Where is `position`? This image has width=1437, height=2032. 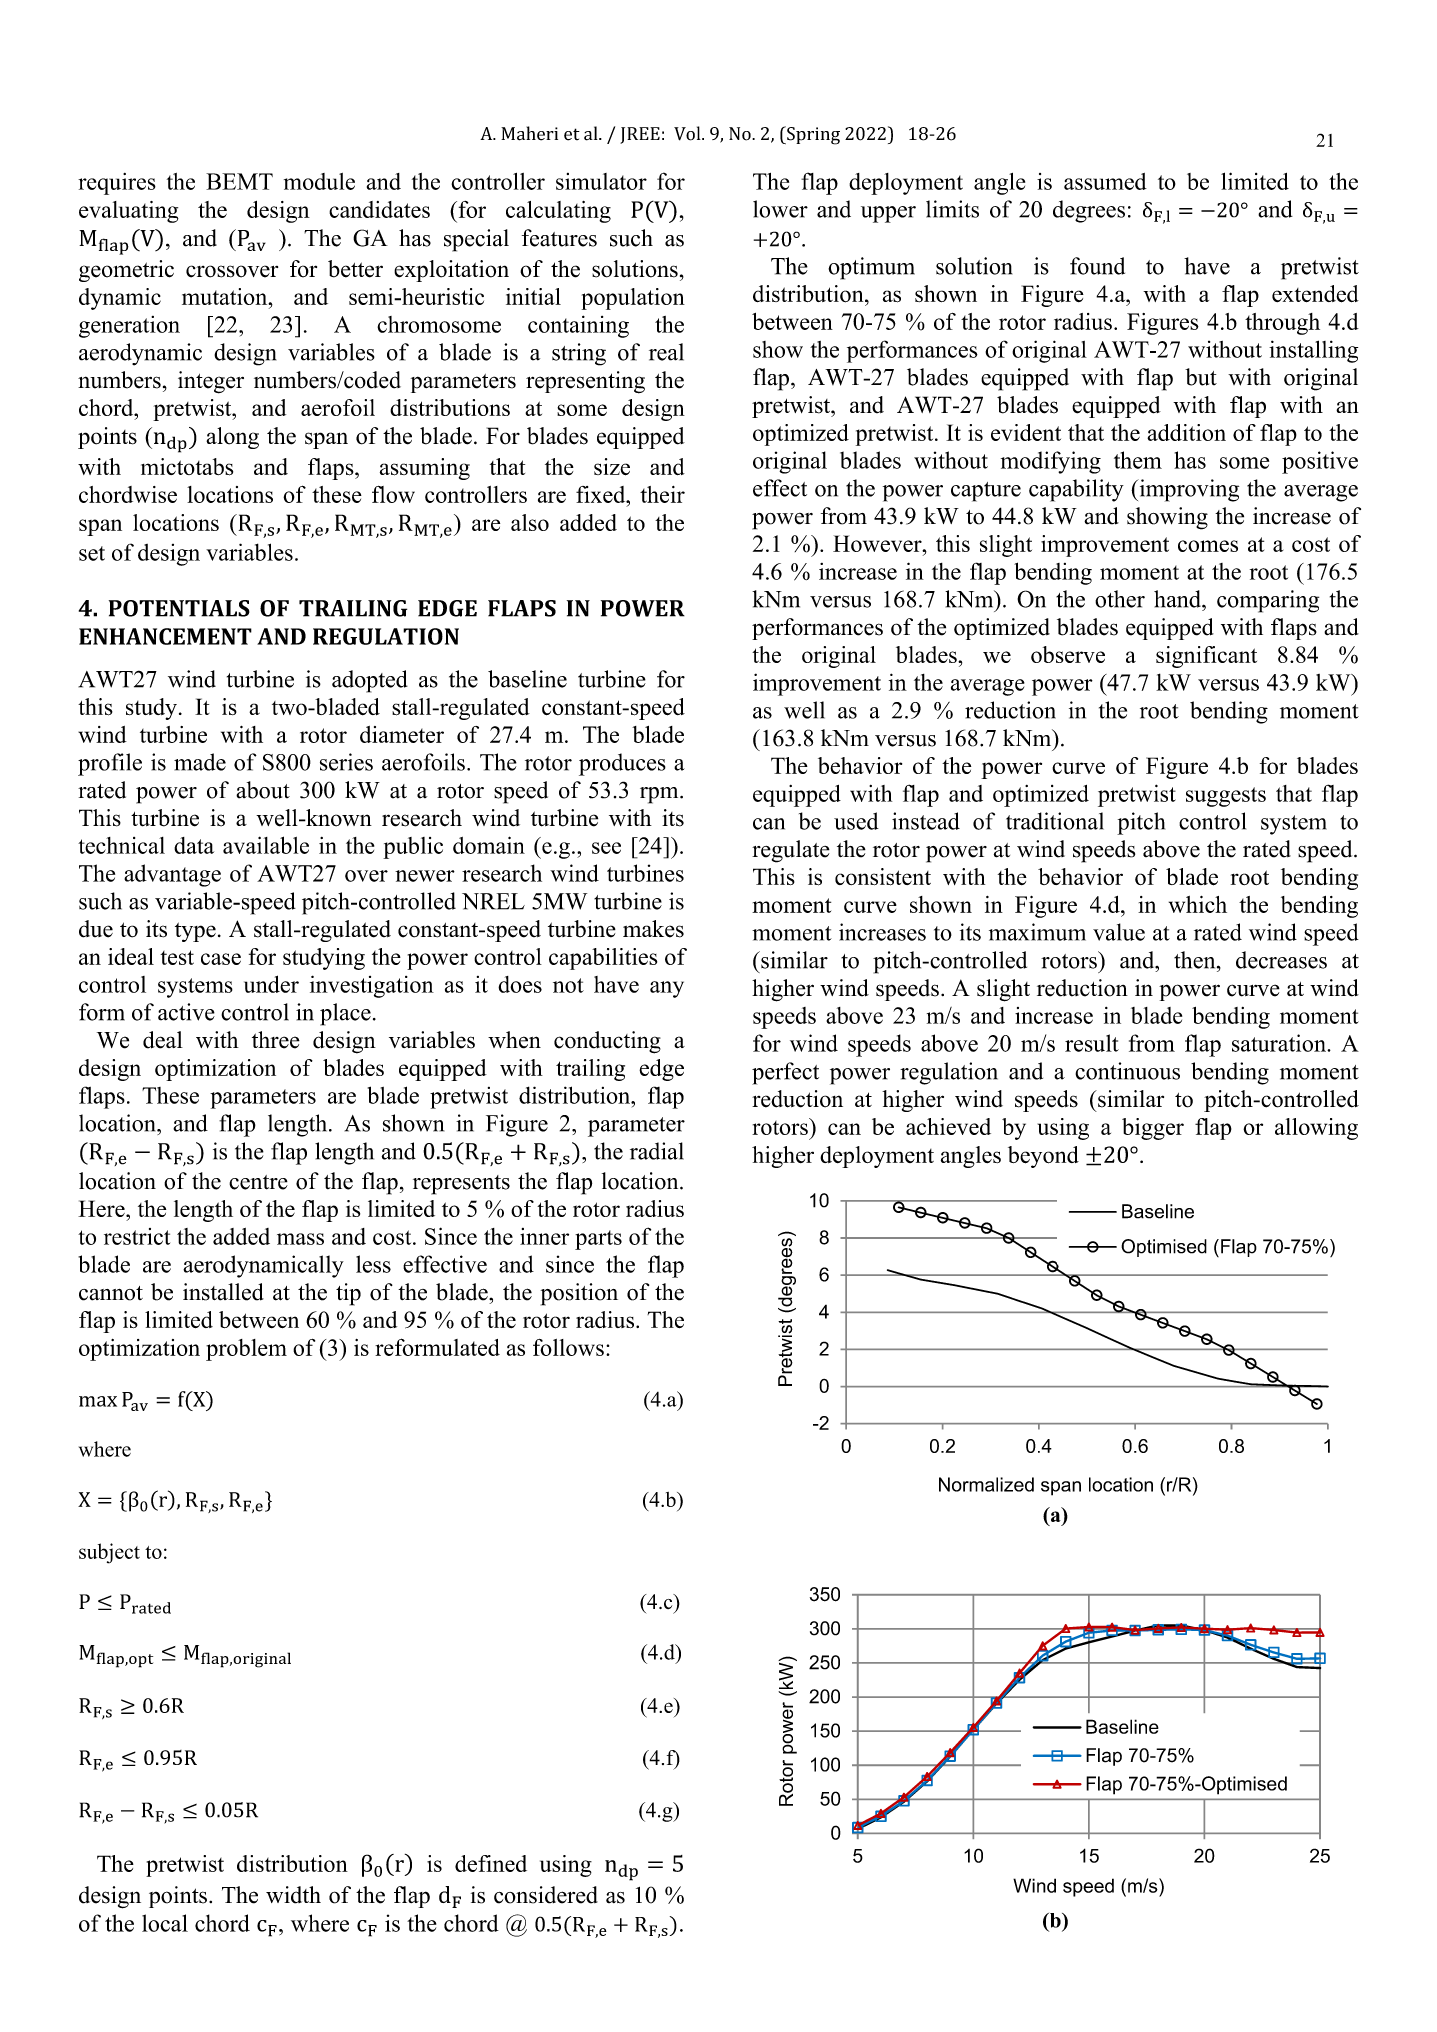
position is located at coordinates (579, 1294).
